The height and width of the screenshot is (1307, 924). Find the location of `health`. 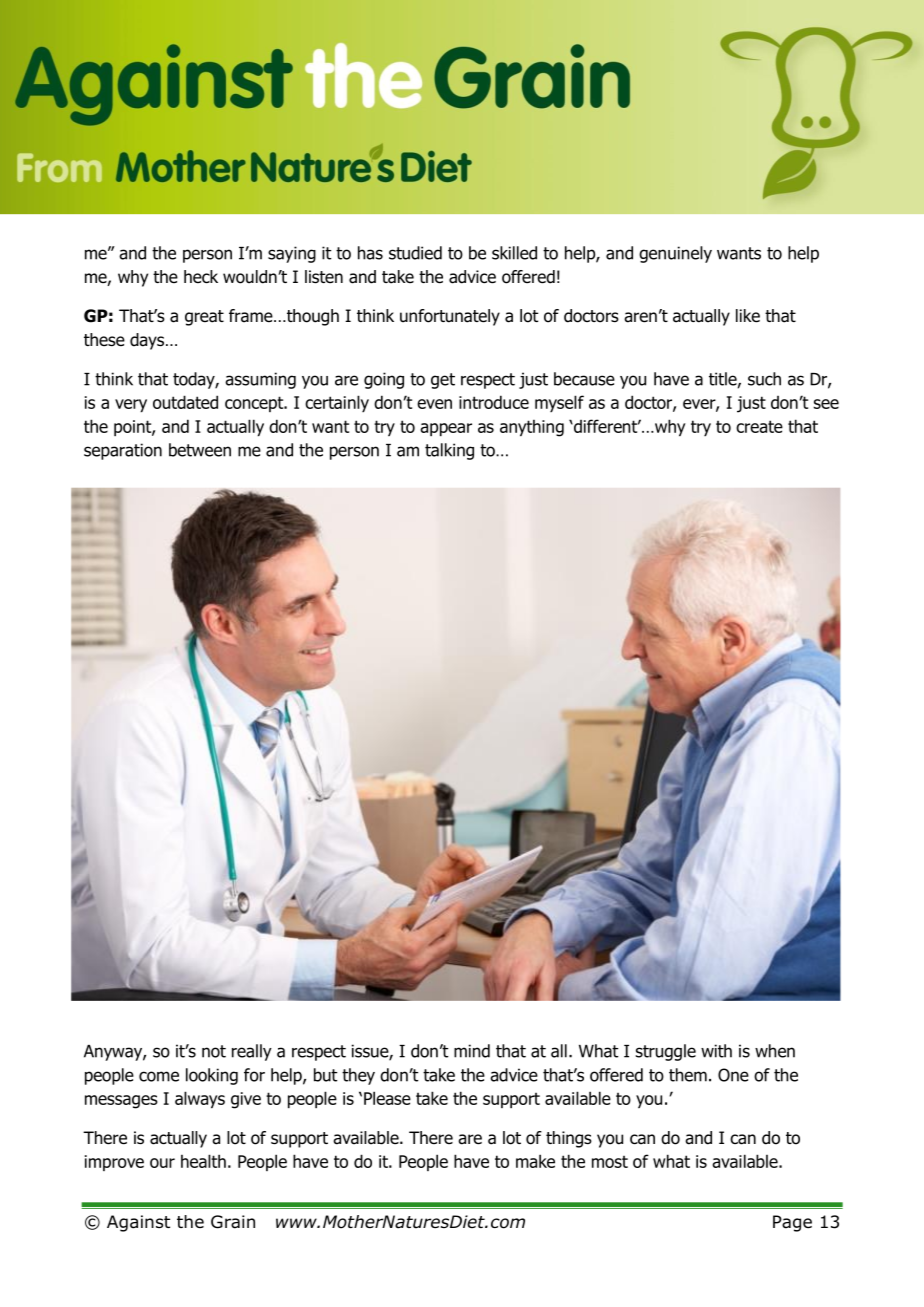

health is located at coordinates (203, 1161).
